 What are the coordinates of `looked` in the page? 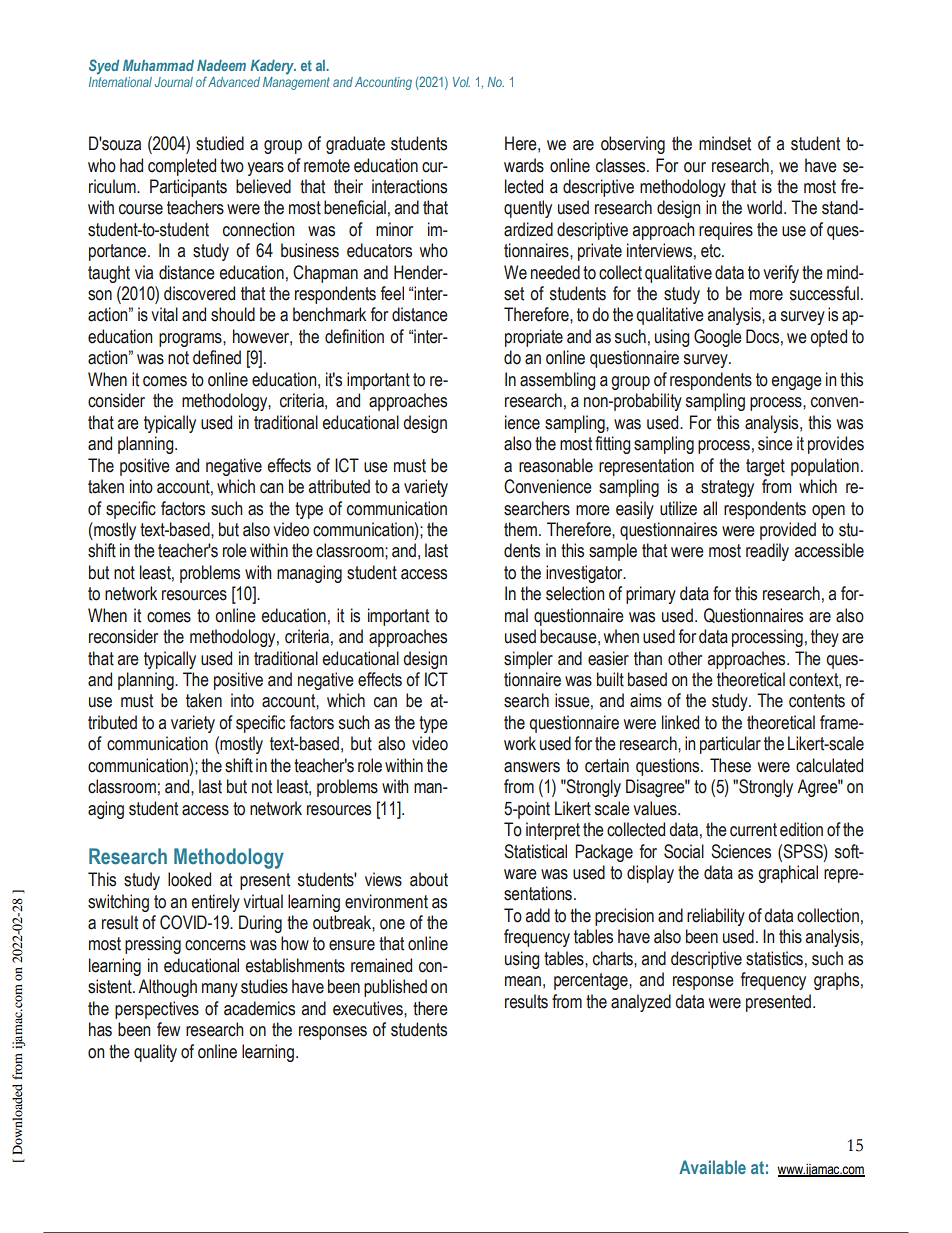 It's located at (189, 879).
